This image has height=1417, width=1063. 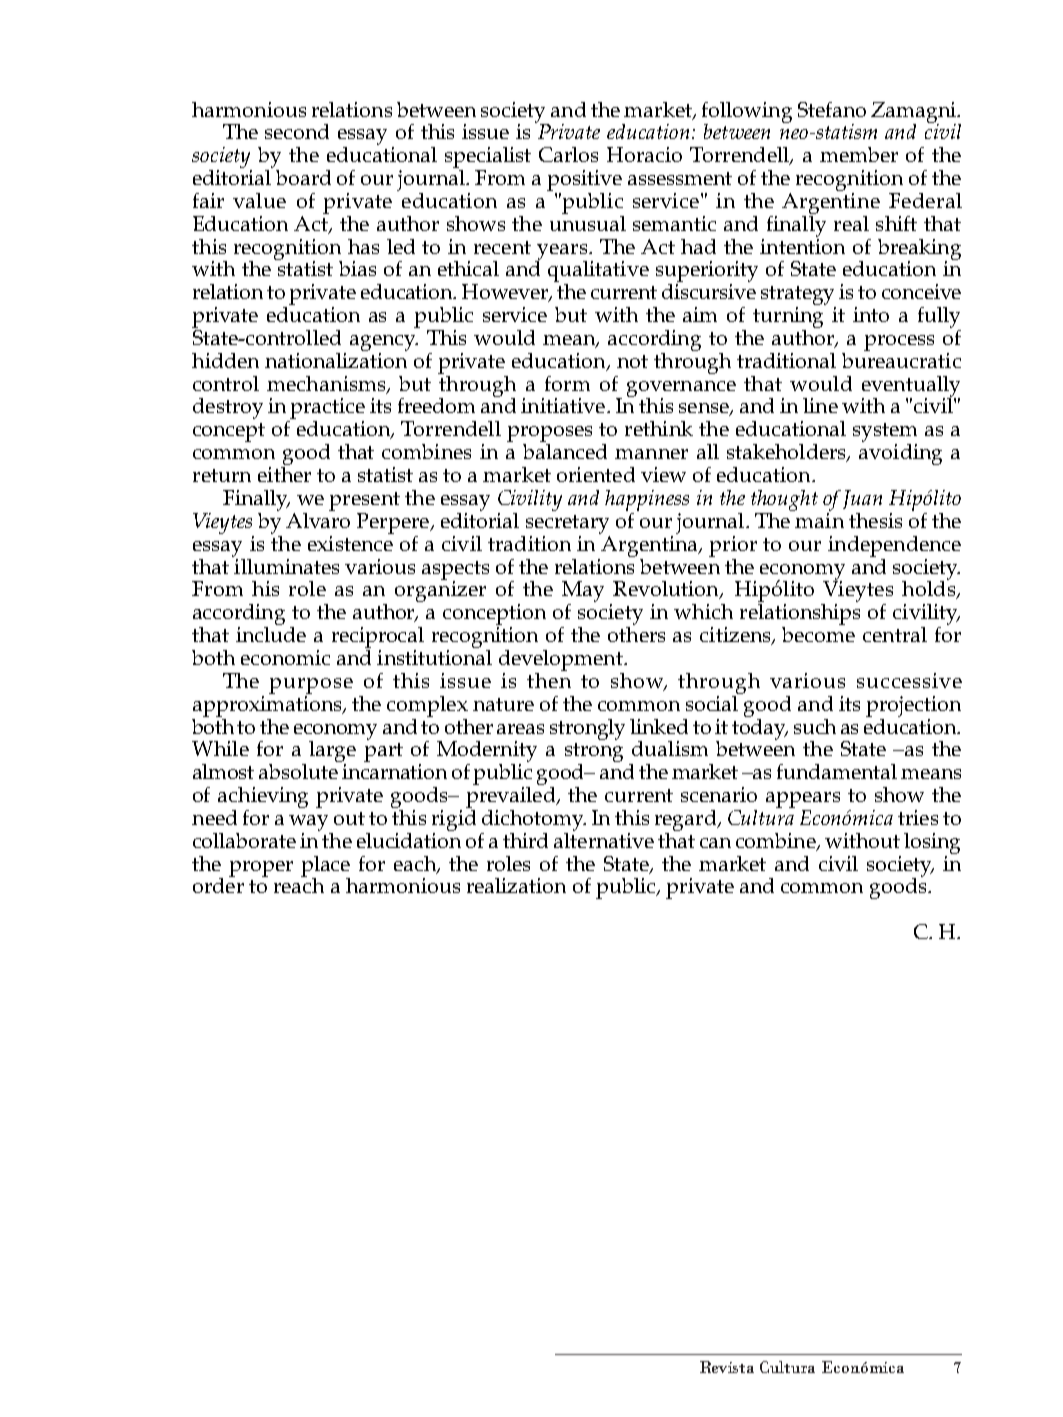 I want to click on member, so click(x=859, y=154).
